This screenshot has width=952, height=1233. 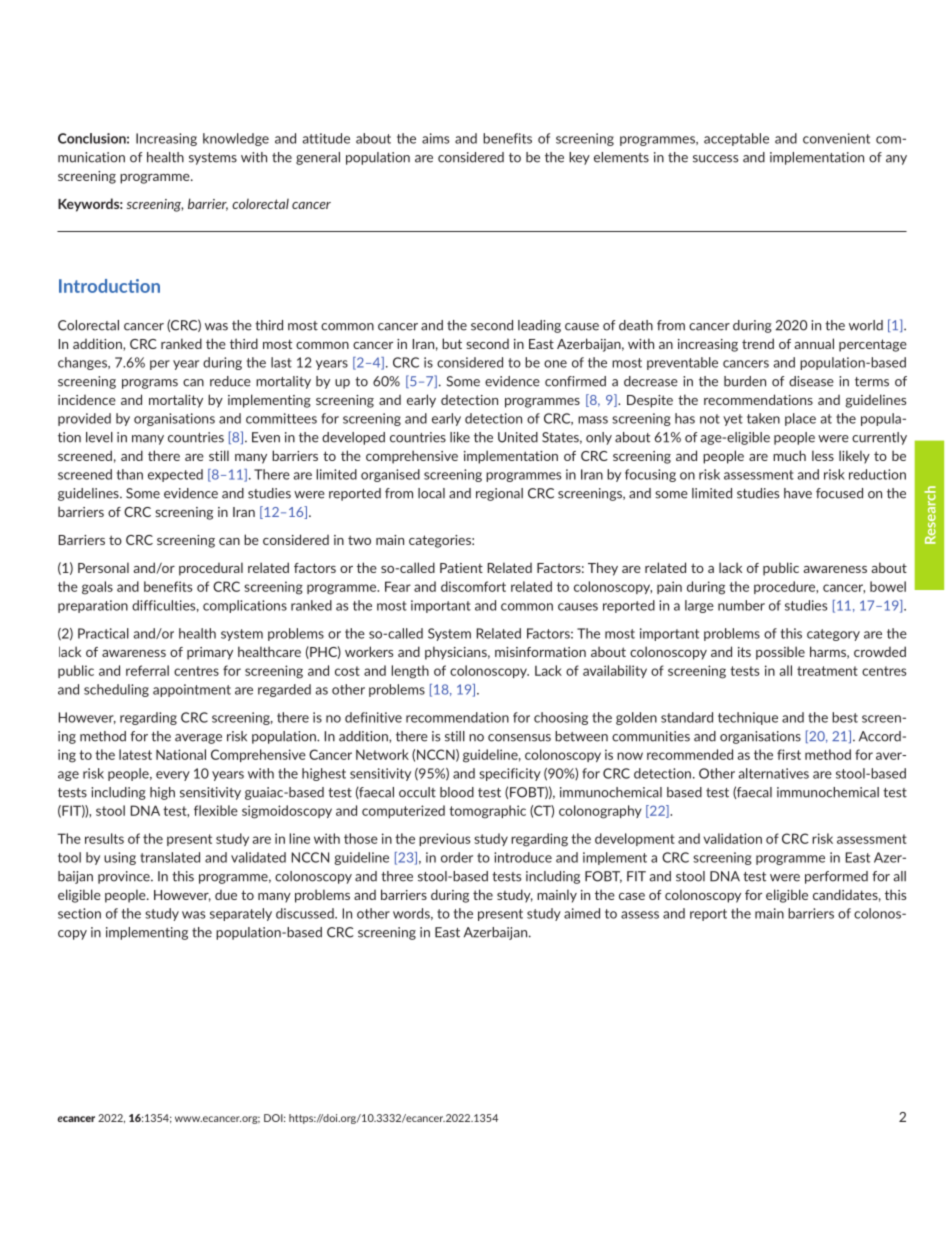 I want to click on length, so click(x=410, y=672).
